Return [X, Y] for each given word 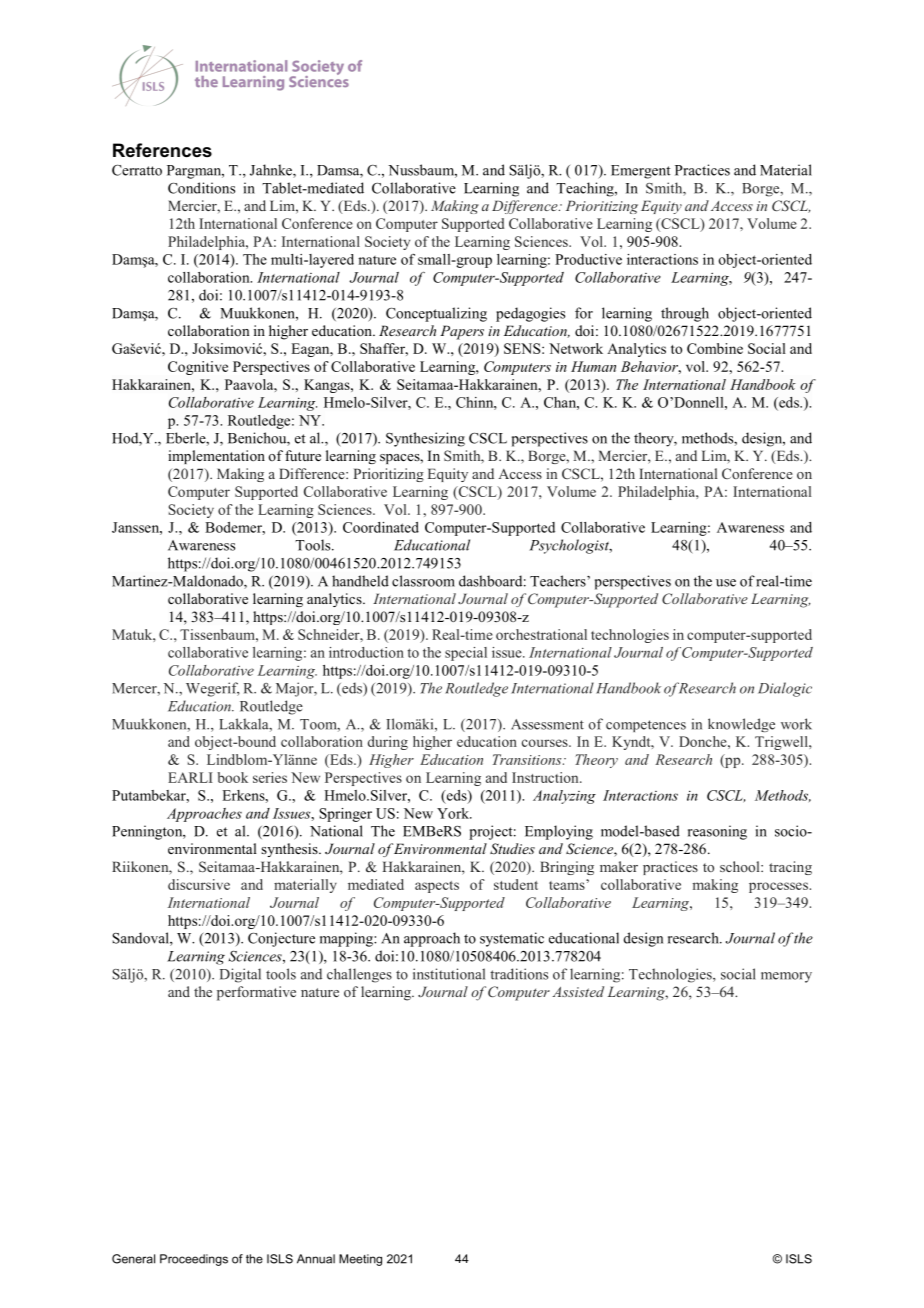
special [466, 654]
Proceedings [194, 1260]
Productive [588, 259]
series [270, 777]
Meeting [360, 1260]
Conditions [201, 188]
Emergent [641, 172]
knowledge [741, 725]
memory [786, 977]
